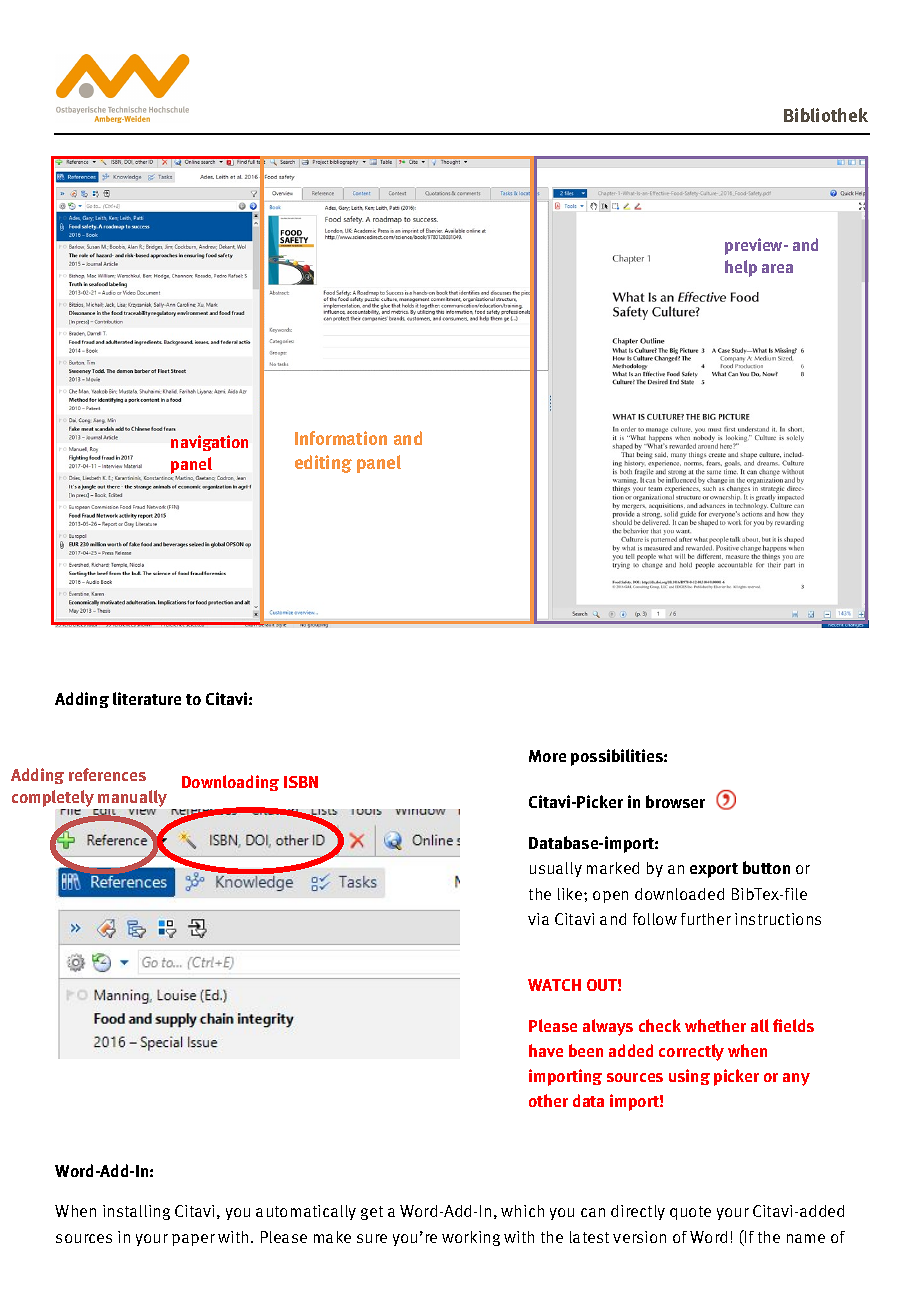 The image size is (924, 1308). Describe the element at coordinates (741, 268) in the image. I see `help` at that location.
